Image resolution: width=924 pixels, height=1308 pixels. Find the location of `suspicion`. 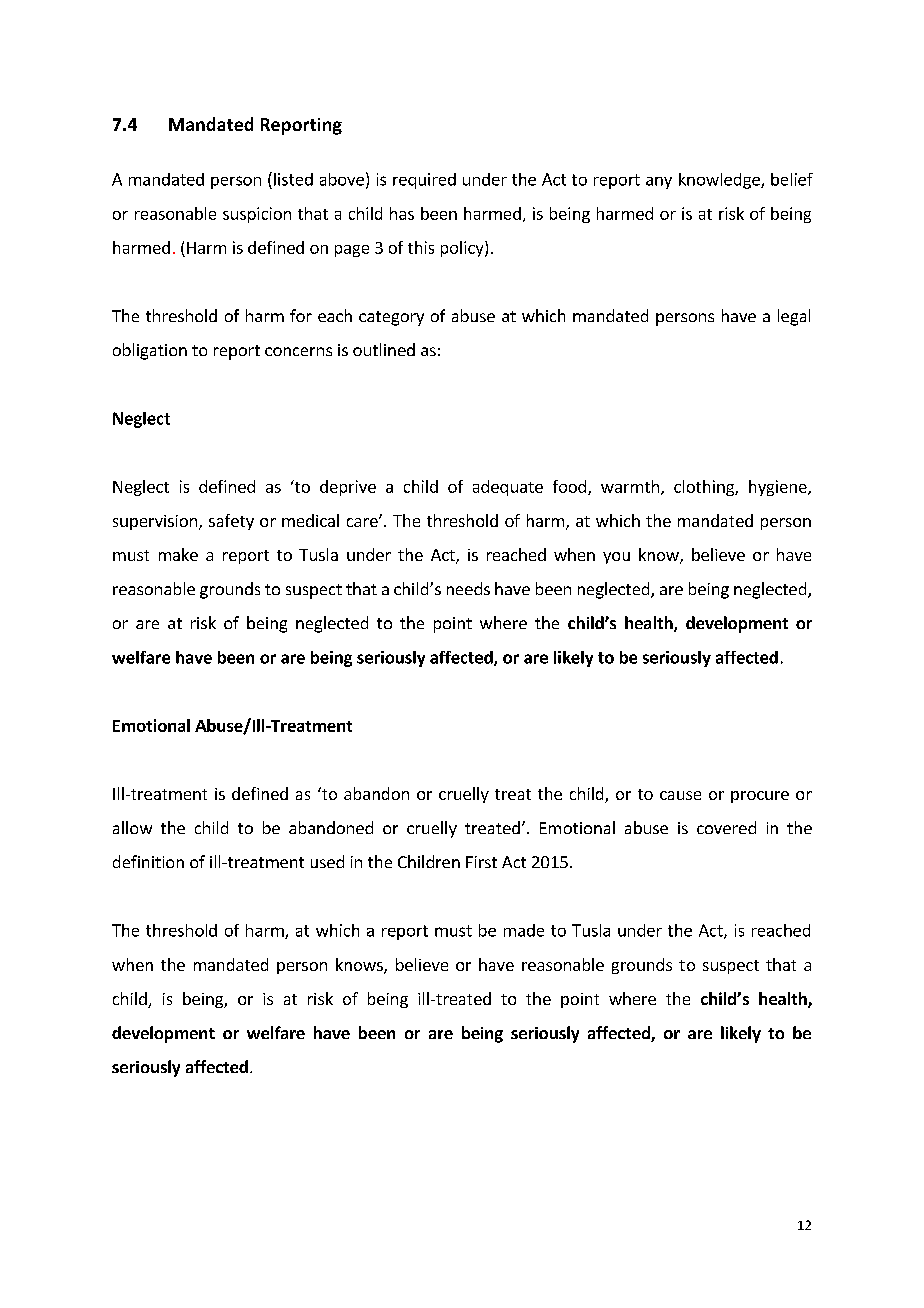

suspicion is located at coordinates (257, 215).
